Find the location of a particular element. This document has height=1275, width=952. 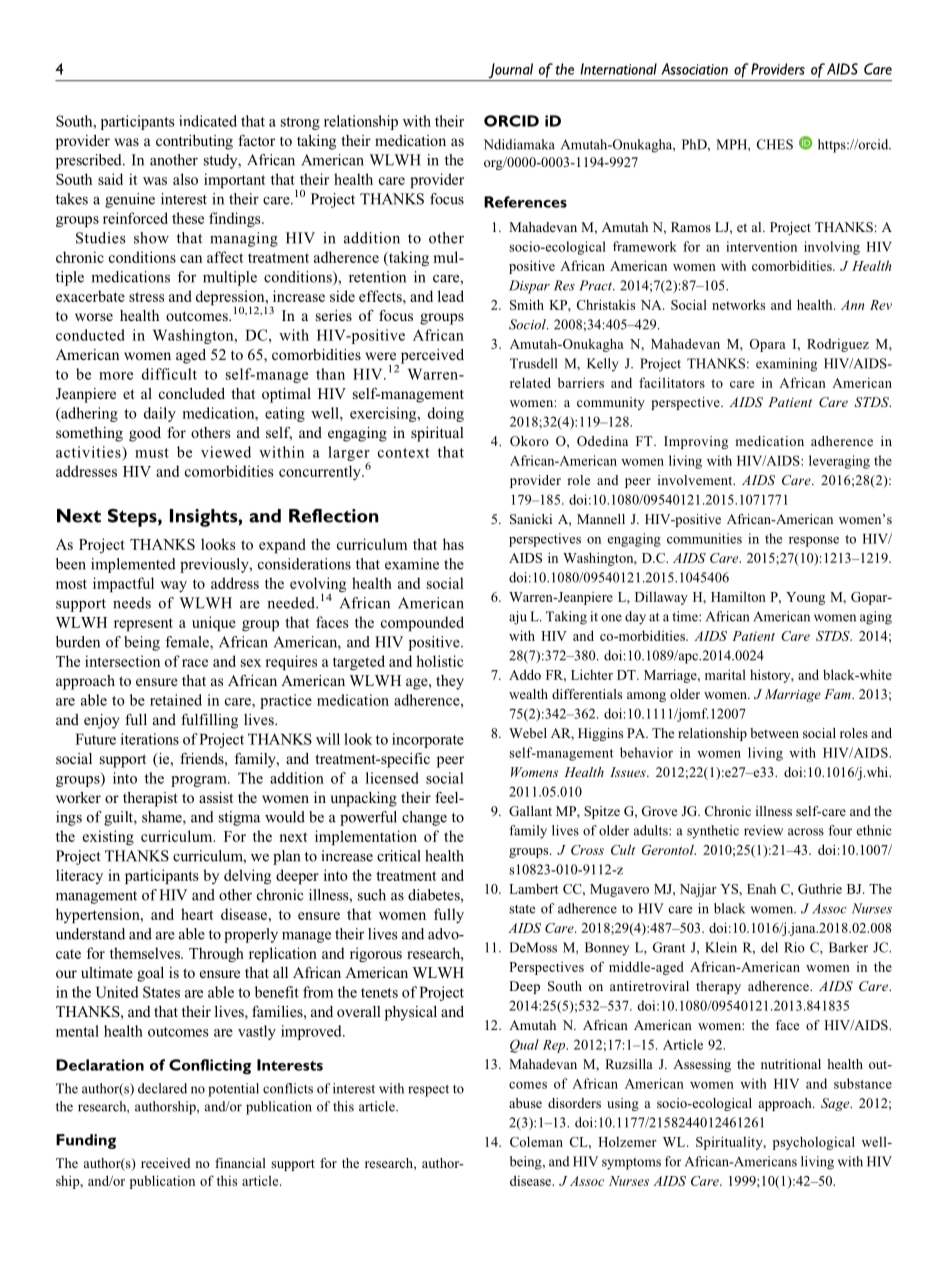

change is located at coordinates (424, 818).
